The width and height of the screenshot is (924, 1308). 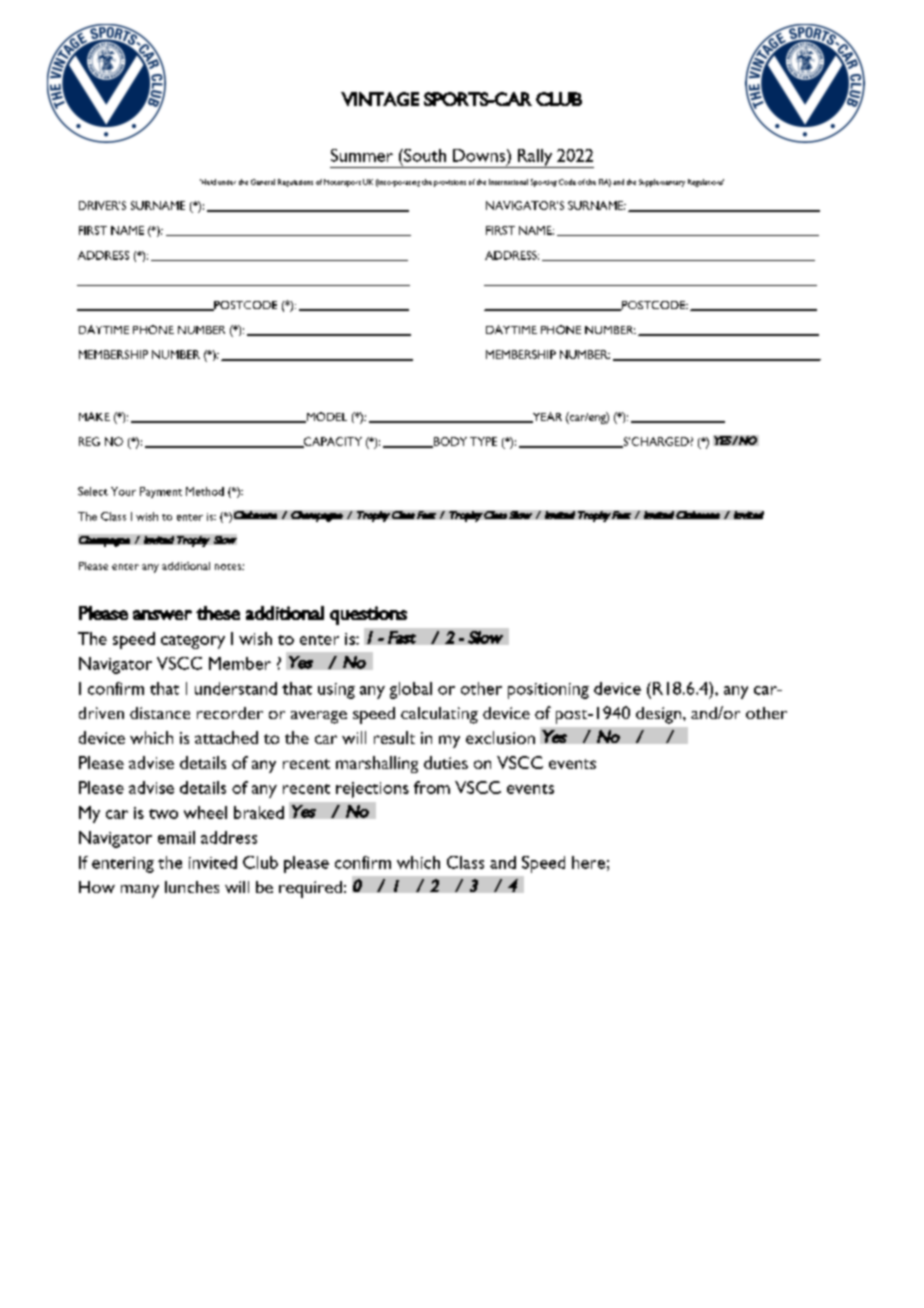 What do you see at coordinates (662, 183) in the screenshot?
I see `Supplementary` at bounding box center [662, 183].
